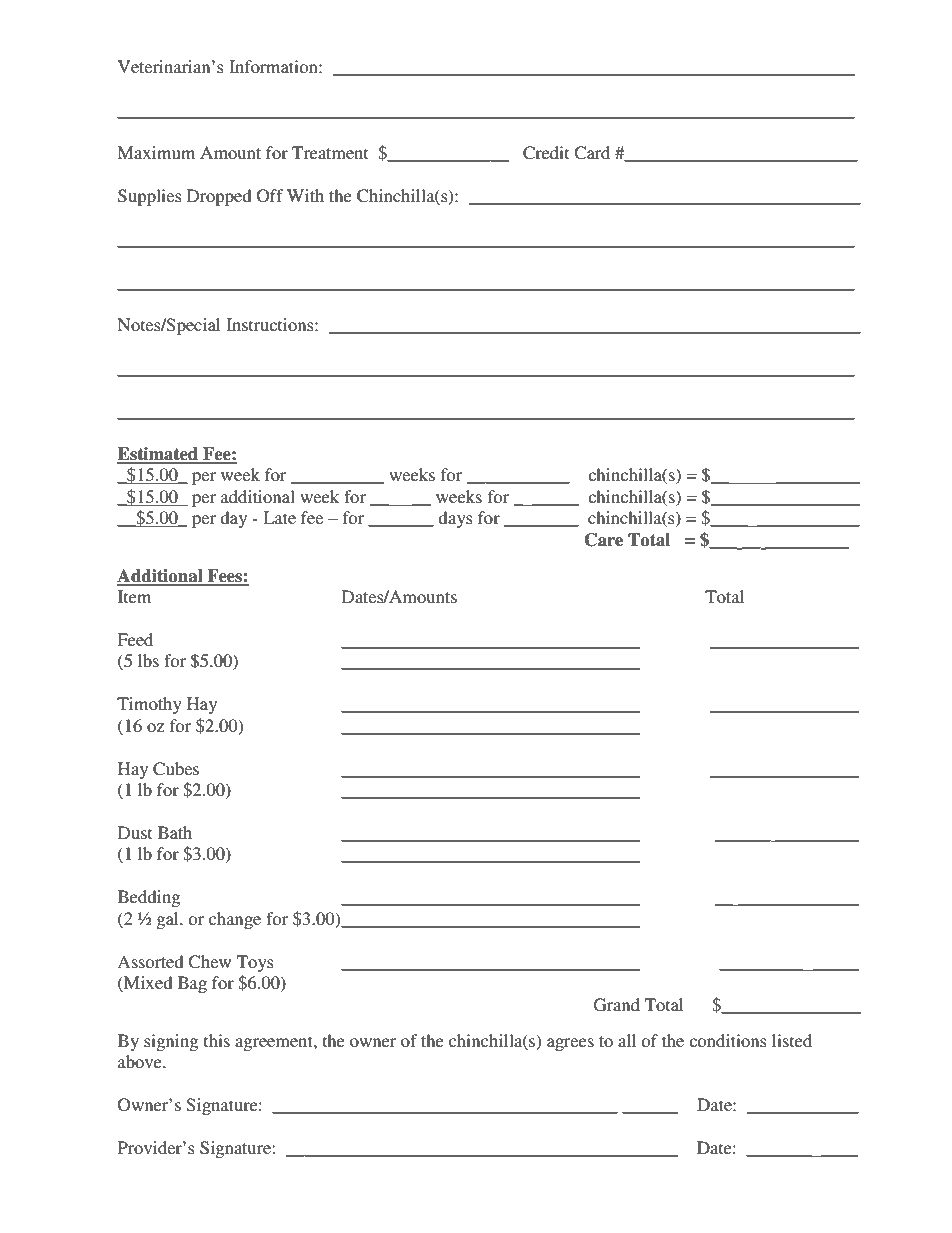  What do you see at coordinates (546, 153) in the page?
I see `Credit` at bounding box center [546, 153].
